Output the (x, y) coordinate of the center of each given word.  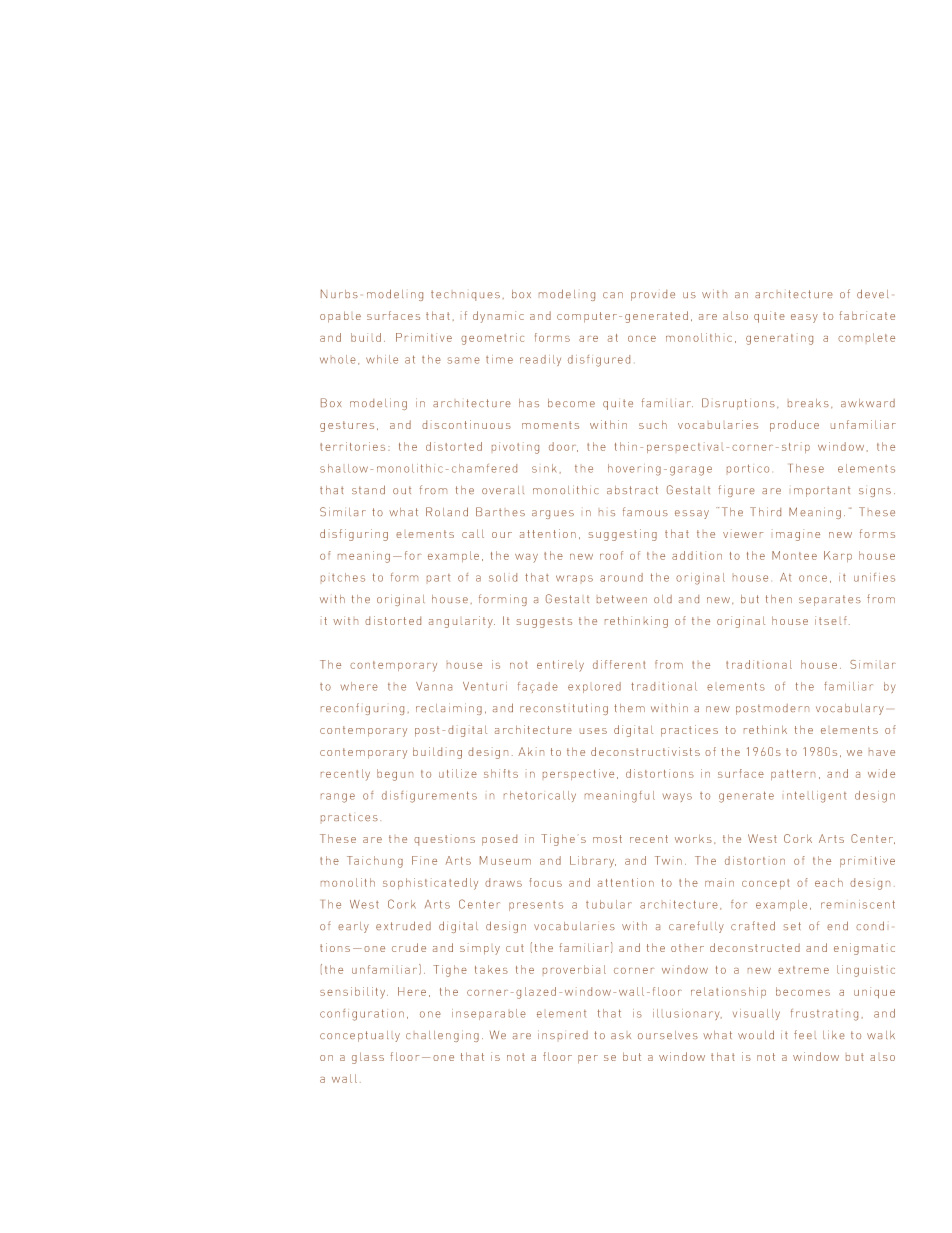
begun (395, 775)
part (438, 578)
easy (804, 318)
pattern (793, 775)
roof (611, 555)
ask (621, 1036)
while (382, 359)
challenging (442, 1036)
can (613, 295)
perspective (578, 774)
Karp (838, 556)
